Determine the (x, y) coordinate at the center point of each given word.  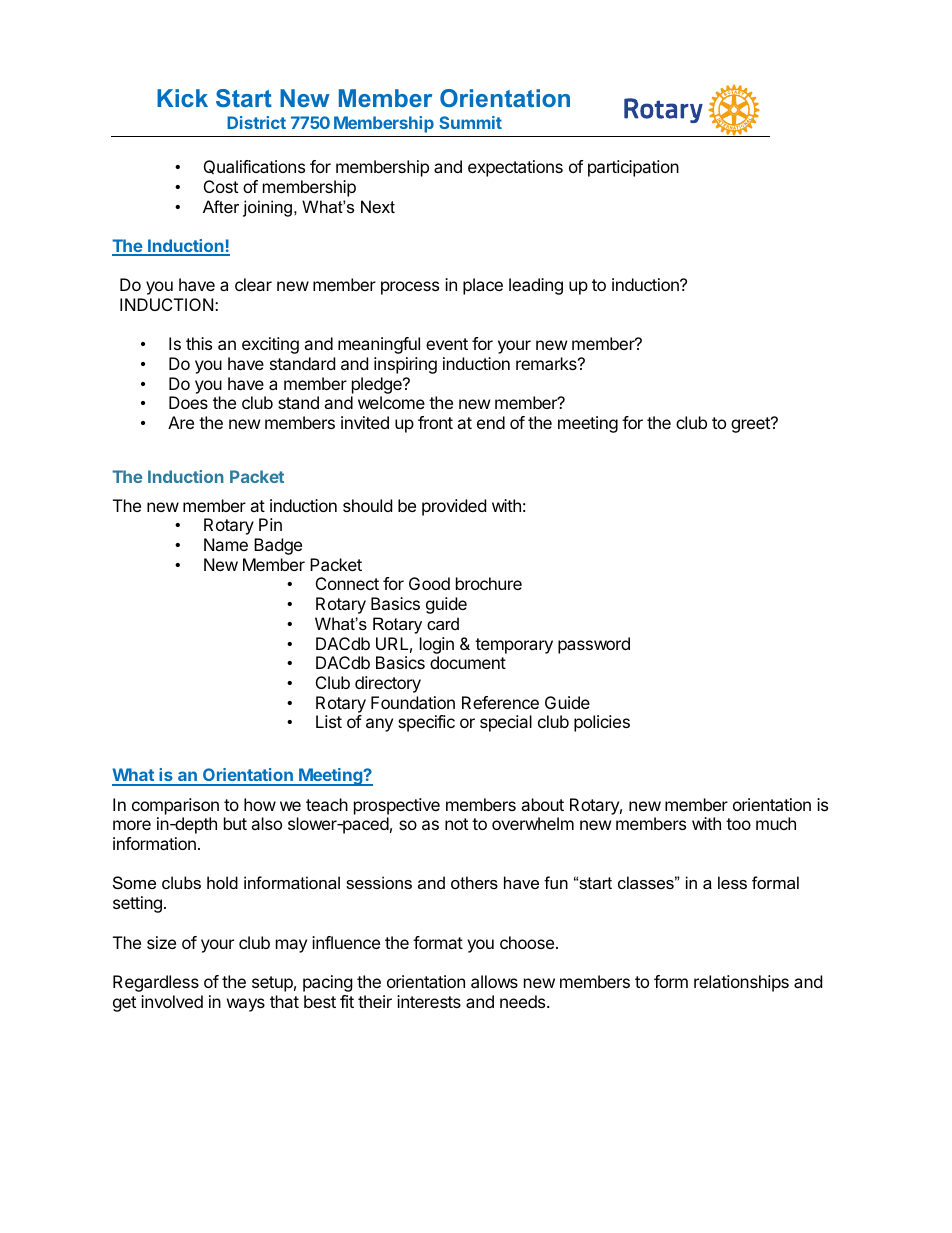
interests (429, 1001)
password (594, 645)
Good (429, 583)
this (199, 343)
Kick (182, 98)
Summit (470, 122)
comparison (175, 806)
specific (426, 723)
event (447, 344)
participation (633, 168)
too (738, 824)
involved (172, 1001)
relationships (741, 983)
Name (226, 544)
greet (751, 425)
